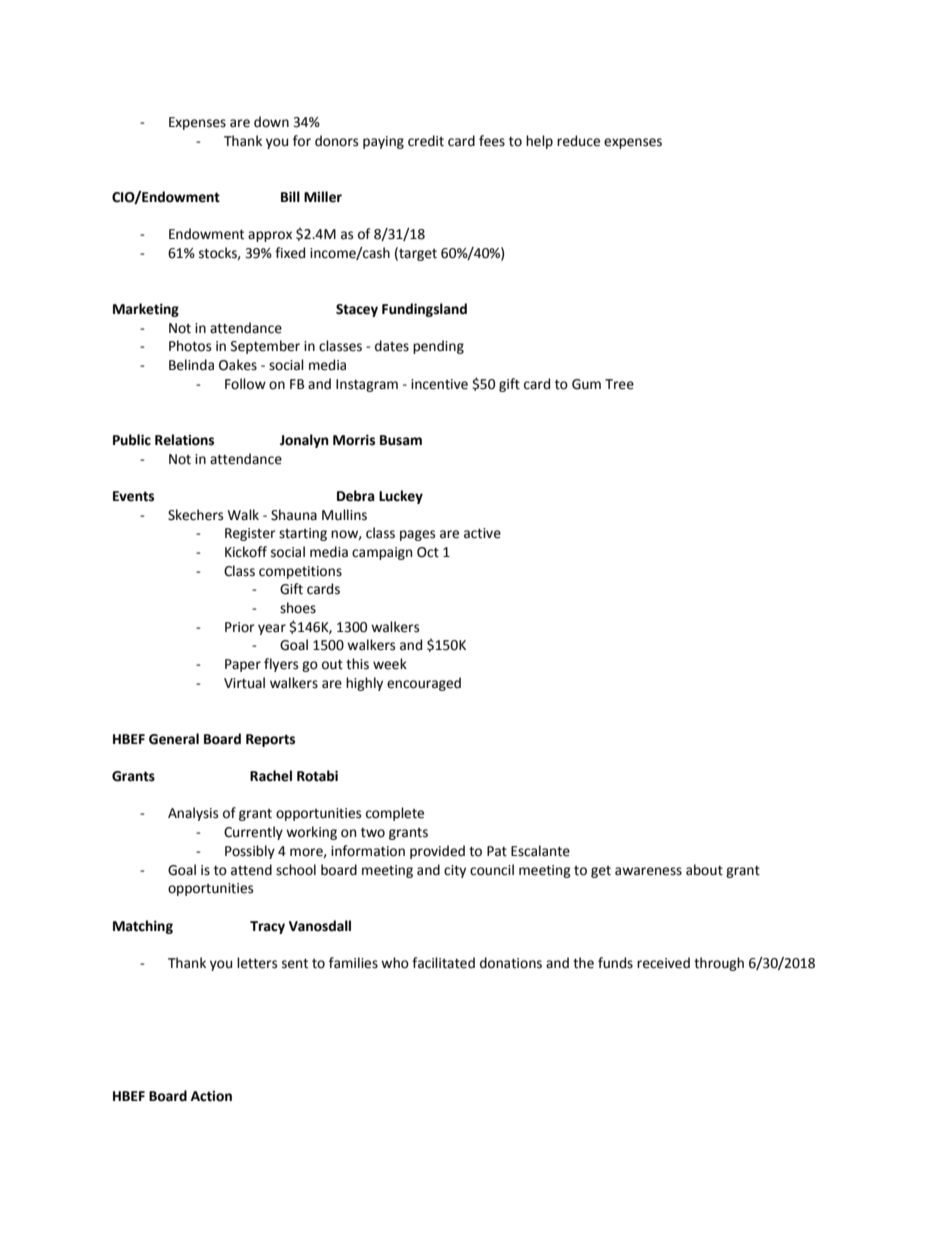 The height and width of the screenshot is (1233, 952). I want to click on down, so click(271, 122).
